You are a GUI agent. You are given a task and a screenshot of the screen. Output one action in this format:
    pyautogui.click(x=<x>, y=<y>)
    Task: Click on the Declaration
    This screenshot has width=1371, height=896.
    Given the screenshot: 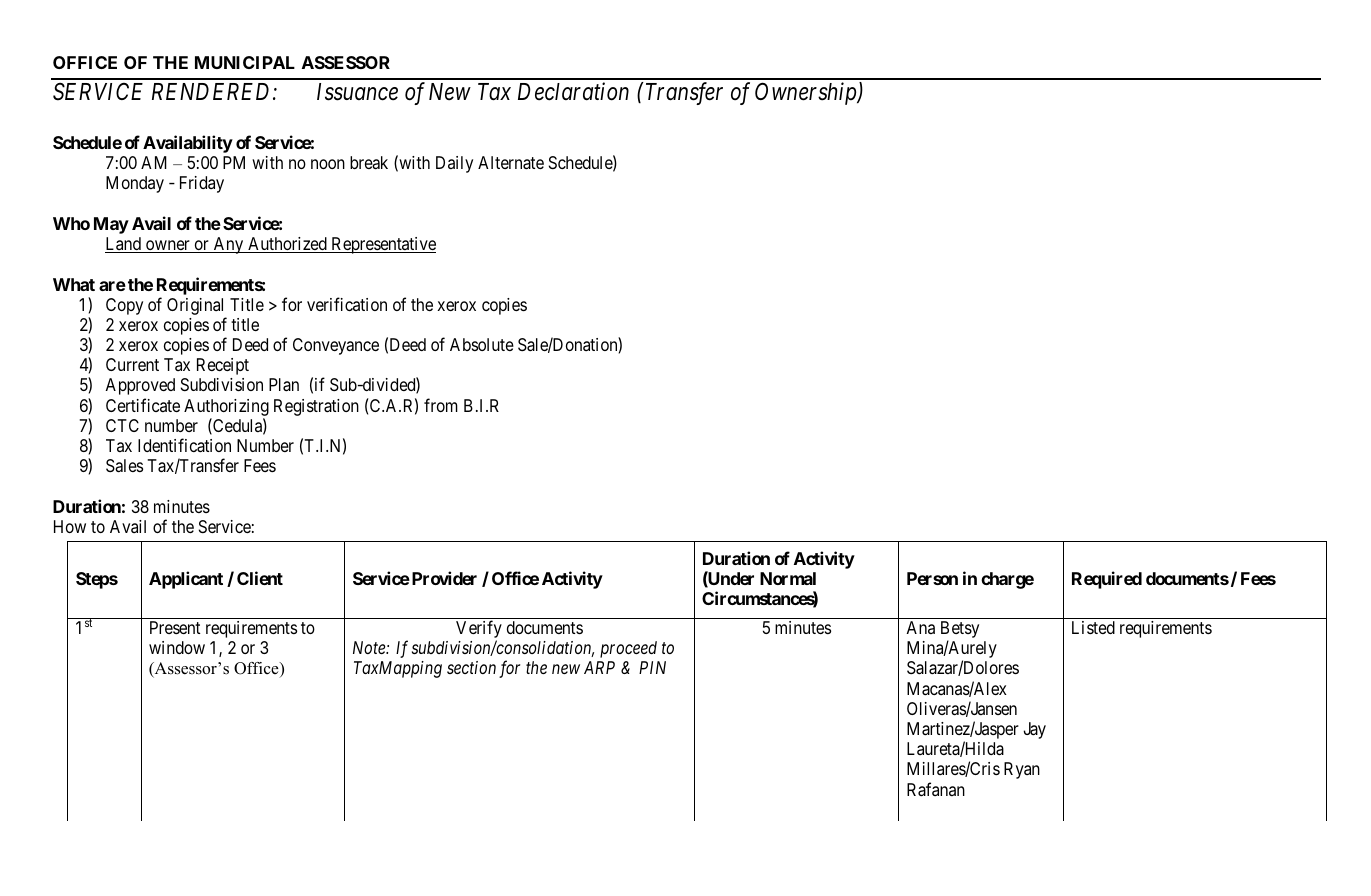 What is the action you would take?
    pyautogui.click(x=573, y=91)
